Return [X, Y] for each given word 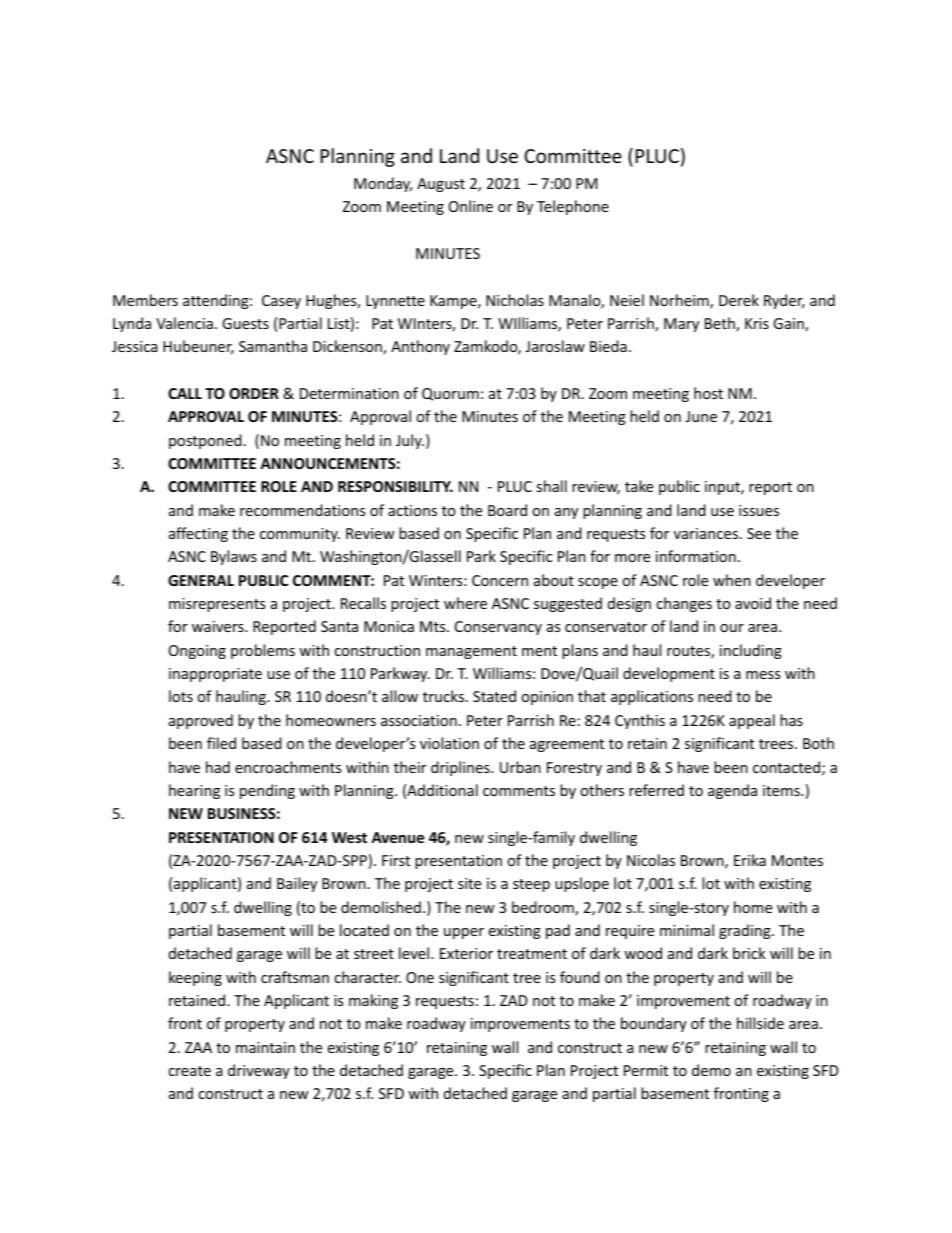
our [732, 628]
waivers [219, 626]
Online [471, 206]
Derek [739, 300]
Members [145, 300]
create [189, 1071]
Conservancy [498, 628]
